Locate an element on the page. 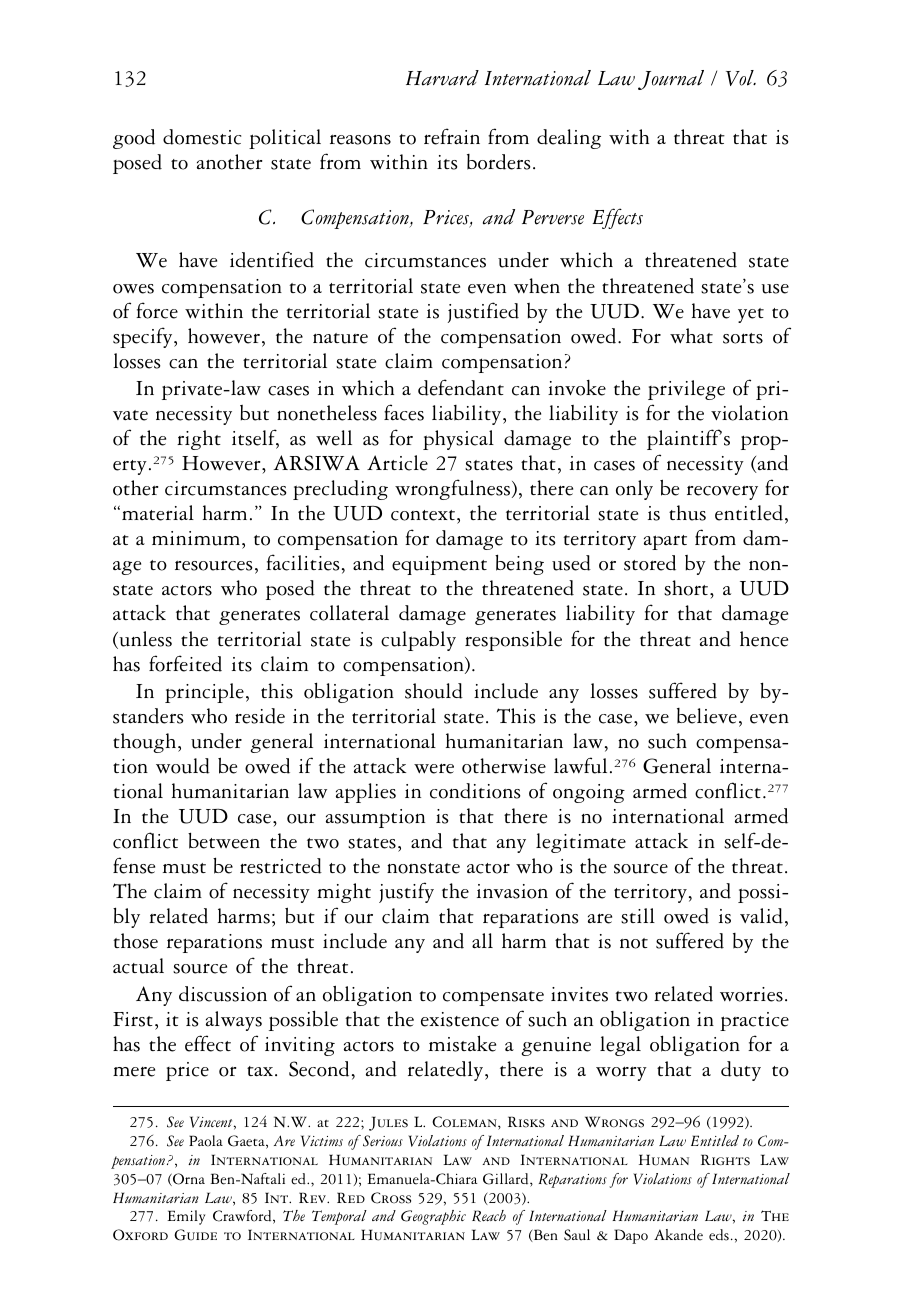  Journal is located at coordinates (671, 80).
